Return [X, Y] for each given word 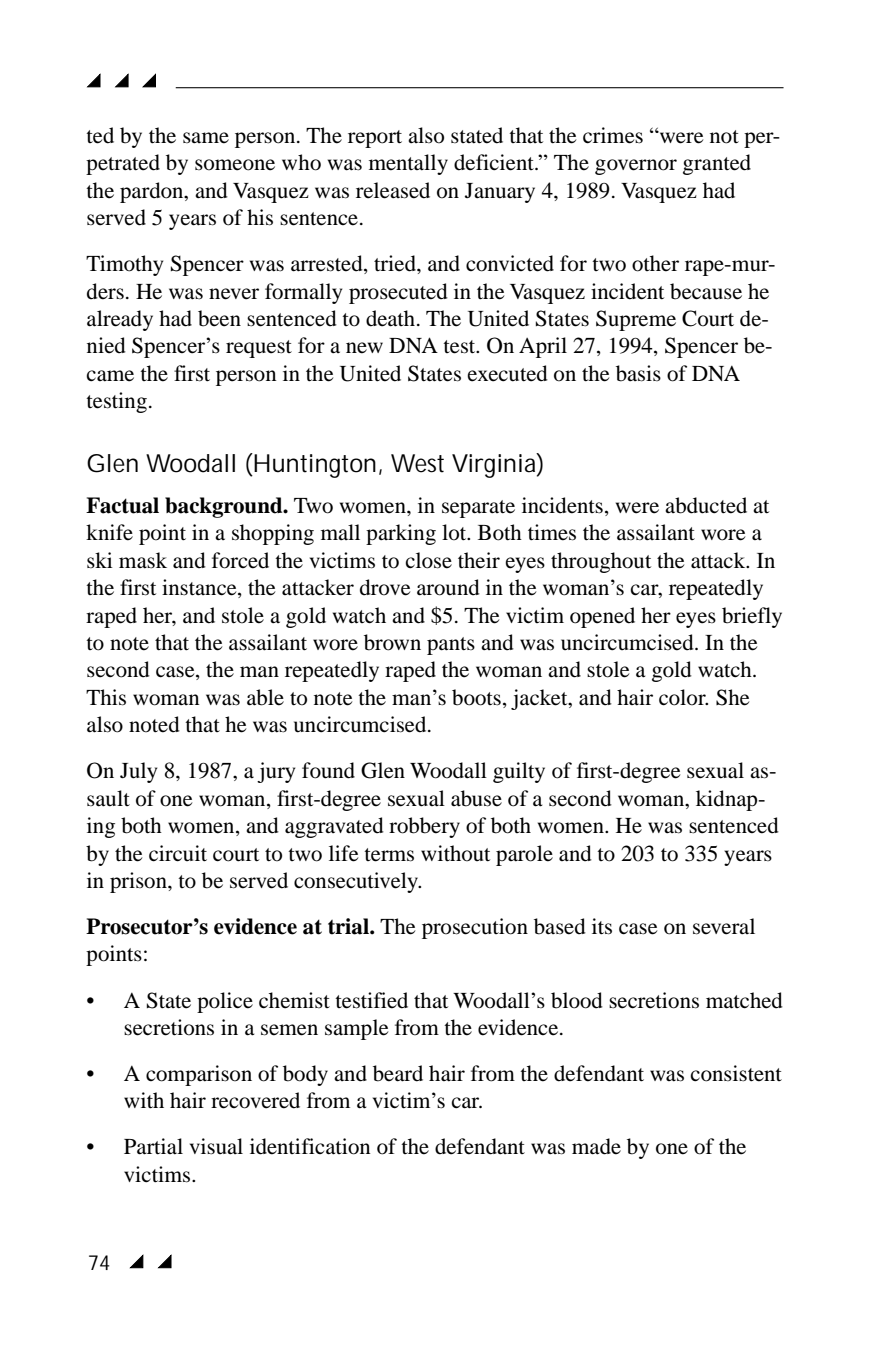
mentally [408, 164]
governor [636, 167]
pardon [153, 192]
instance [200, 588]
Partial [153, 1146]
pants [451, 646]
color [683, 697]
